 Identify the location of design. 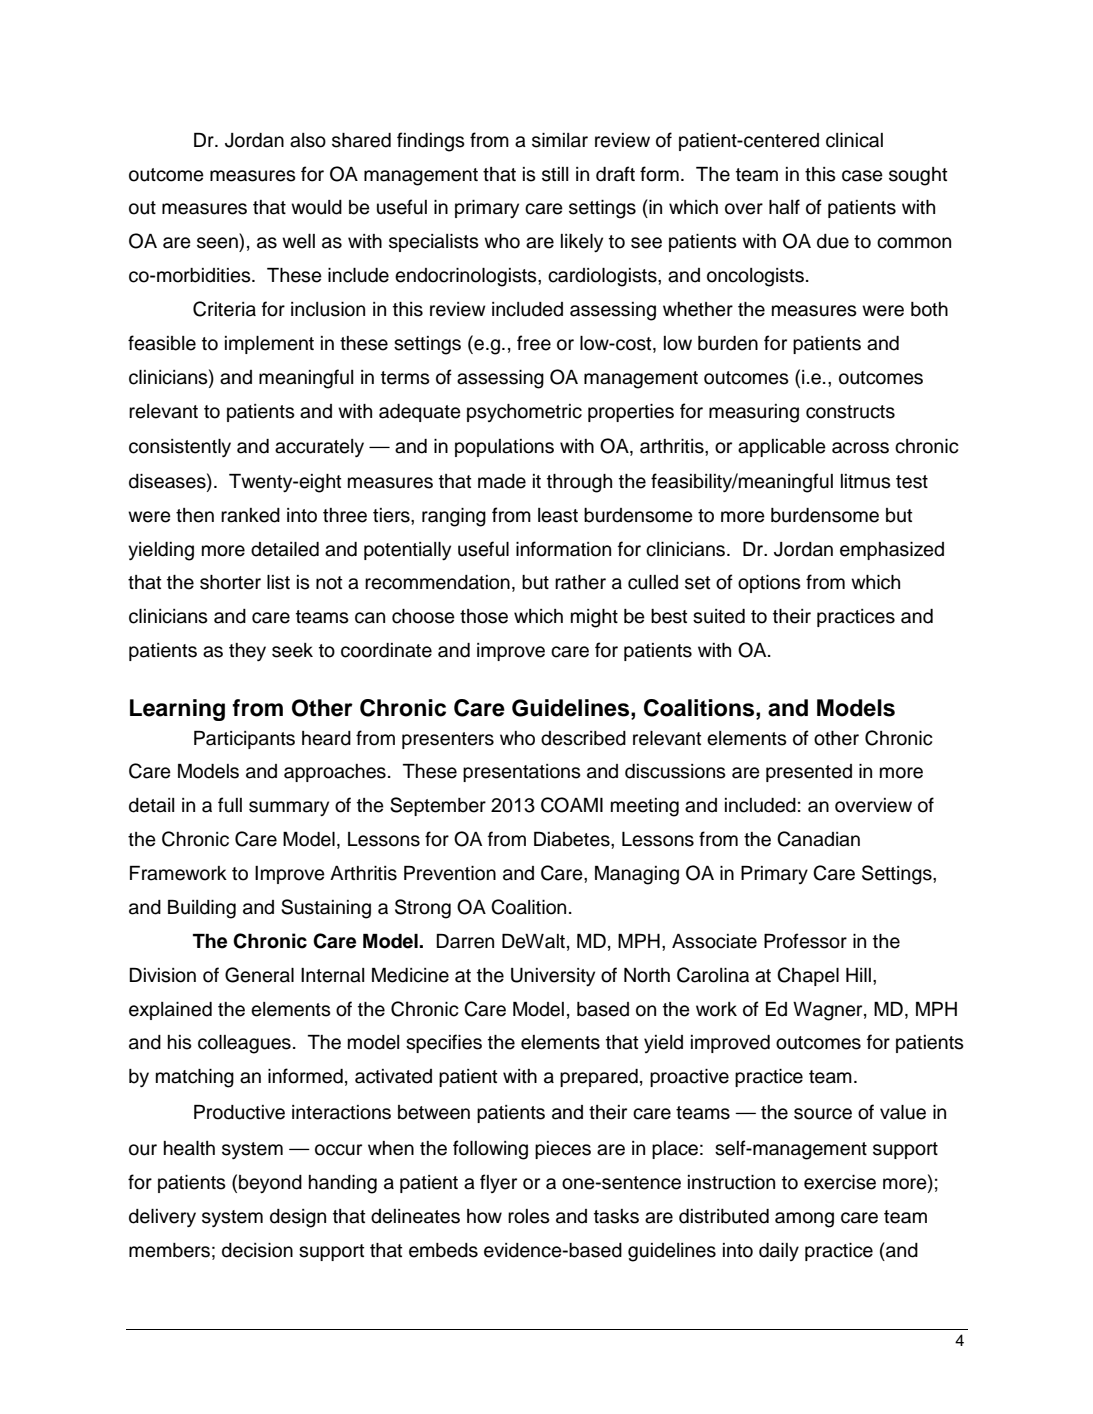
(298, 1218).
